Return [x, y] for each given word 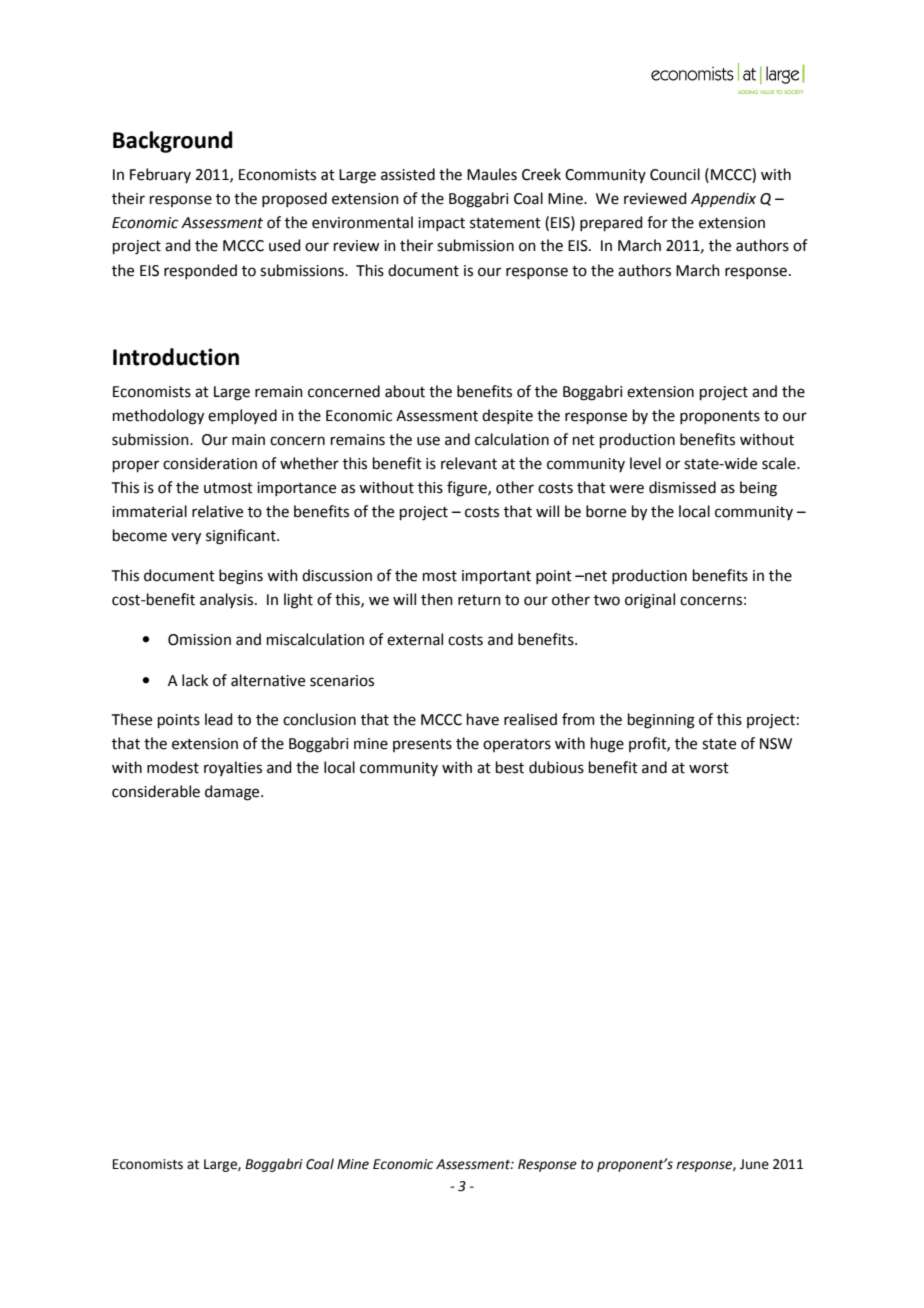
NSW [776, 744]
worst [709, 768]
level [645, 463]
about [405, 391]
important [496, 577]
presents [422, 745]
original [650, 601]
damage [233, 793]
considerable [156, 791]
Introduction [176, 357]
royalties [233, 768]
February [160, 175]
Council [675, 174]
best [510, 767]
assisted [408, 174]
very [186, 538]
